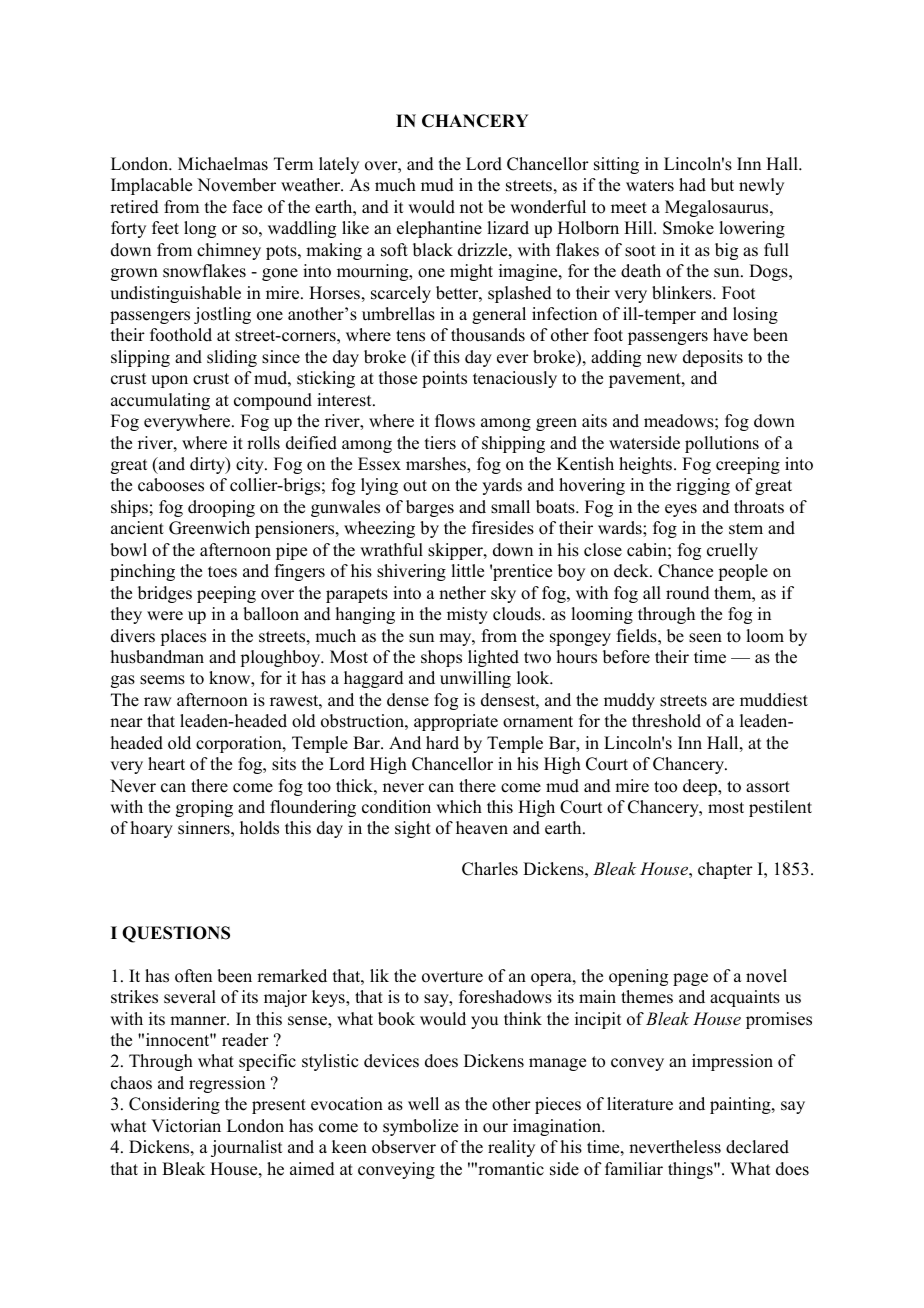  What do you see at coordinates (439, 229) in the page?
I see `elephantine` at bounding box center [439, 229].
